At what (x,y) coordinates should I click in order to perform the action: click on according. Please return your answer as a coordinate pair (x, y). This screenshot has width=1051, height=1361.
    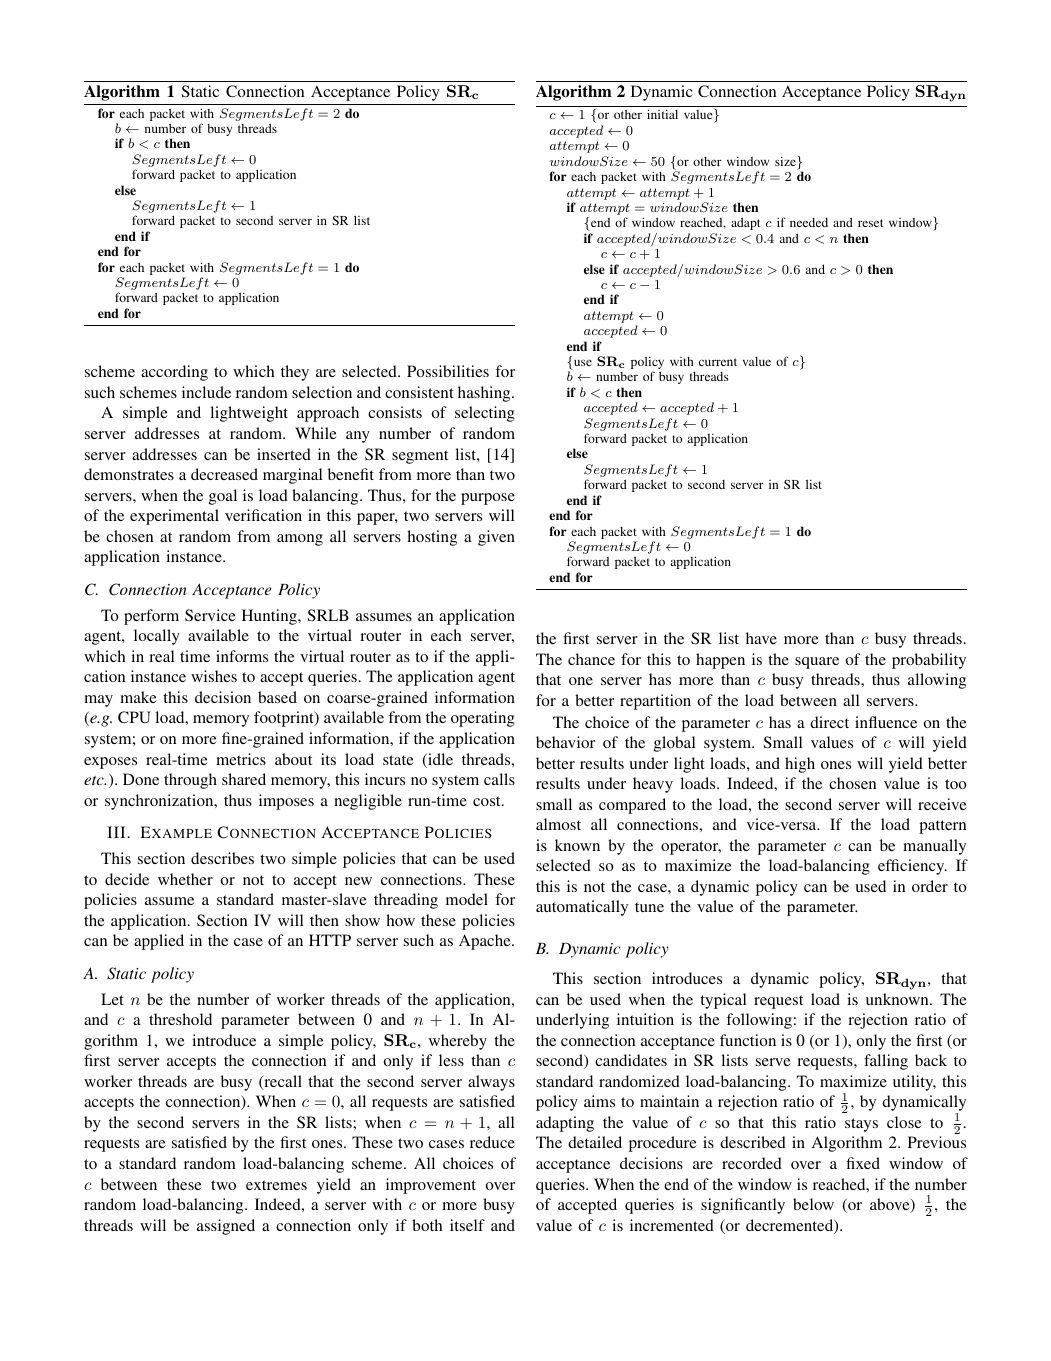
    Looking at the image, I should click on (174, 373).
